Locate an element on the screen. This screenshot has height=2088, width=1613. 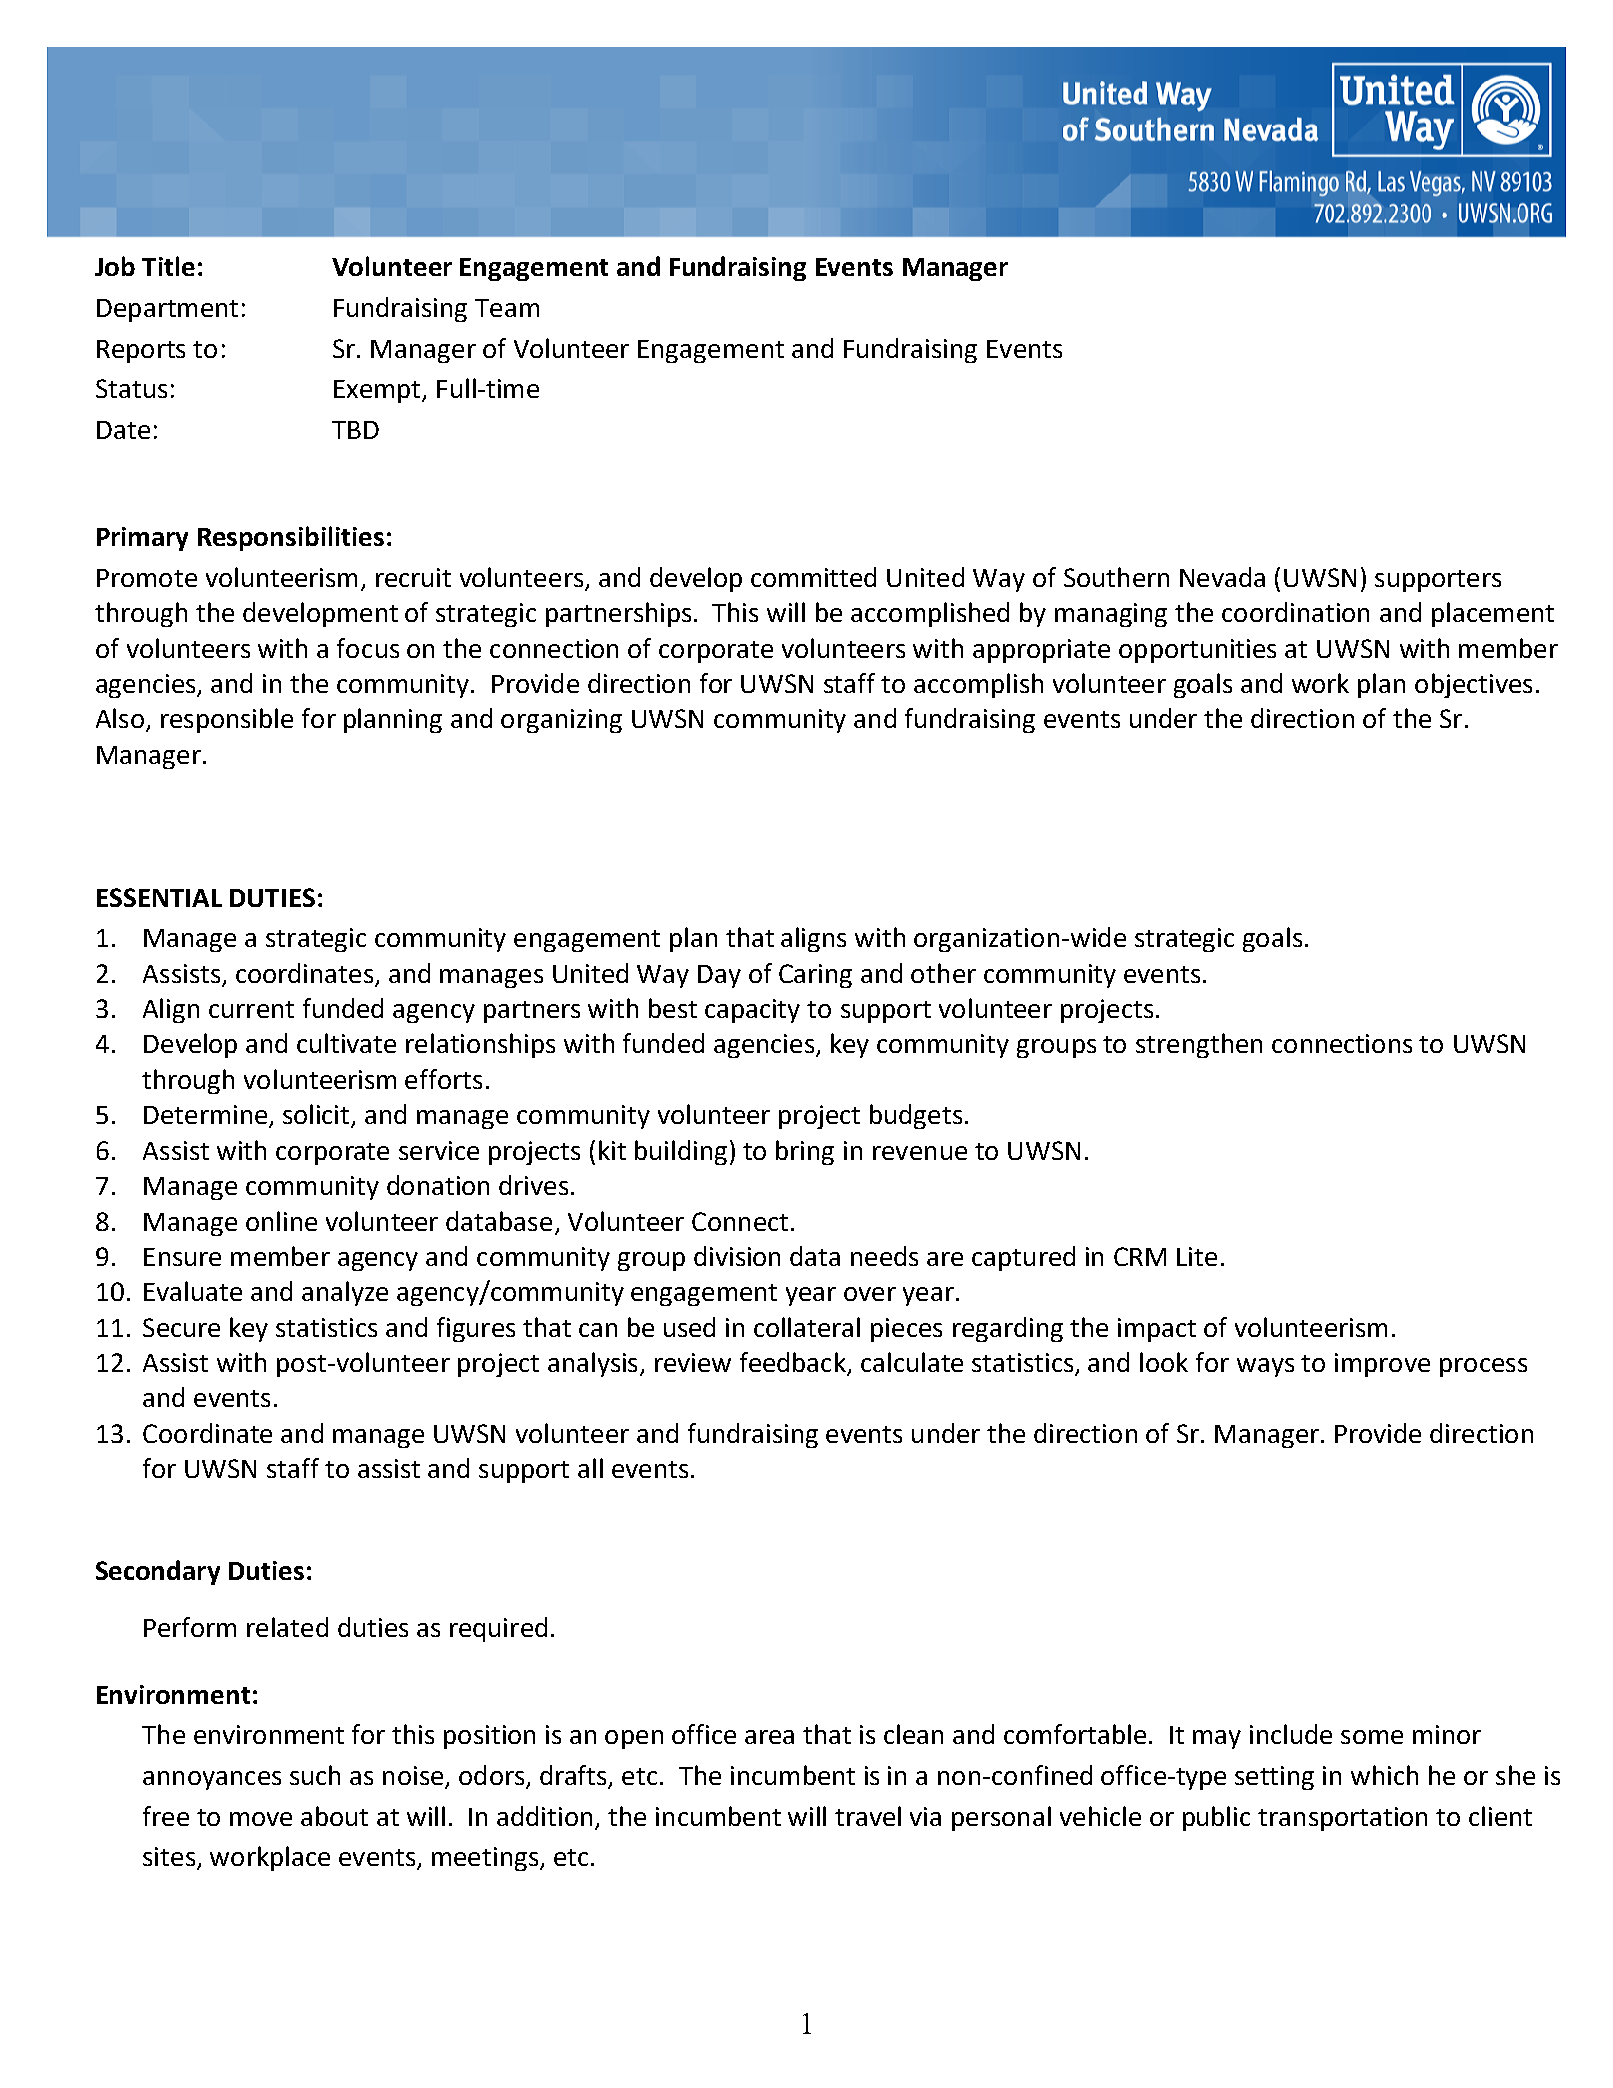
Department is located at coordinates (167, 310).
